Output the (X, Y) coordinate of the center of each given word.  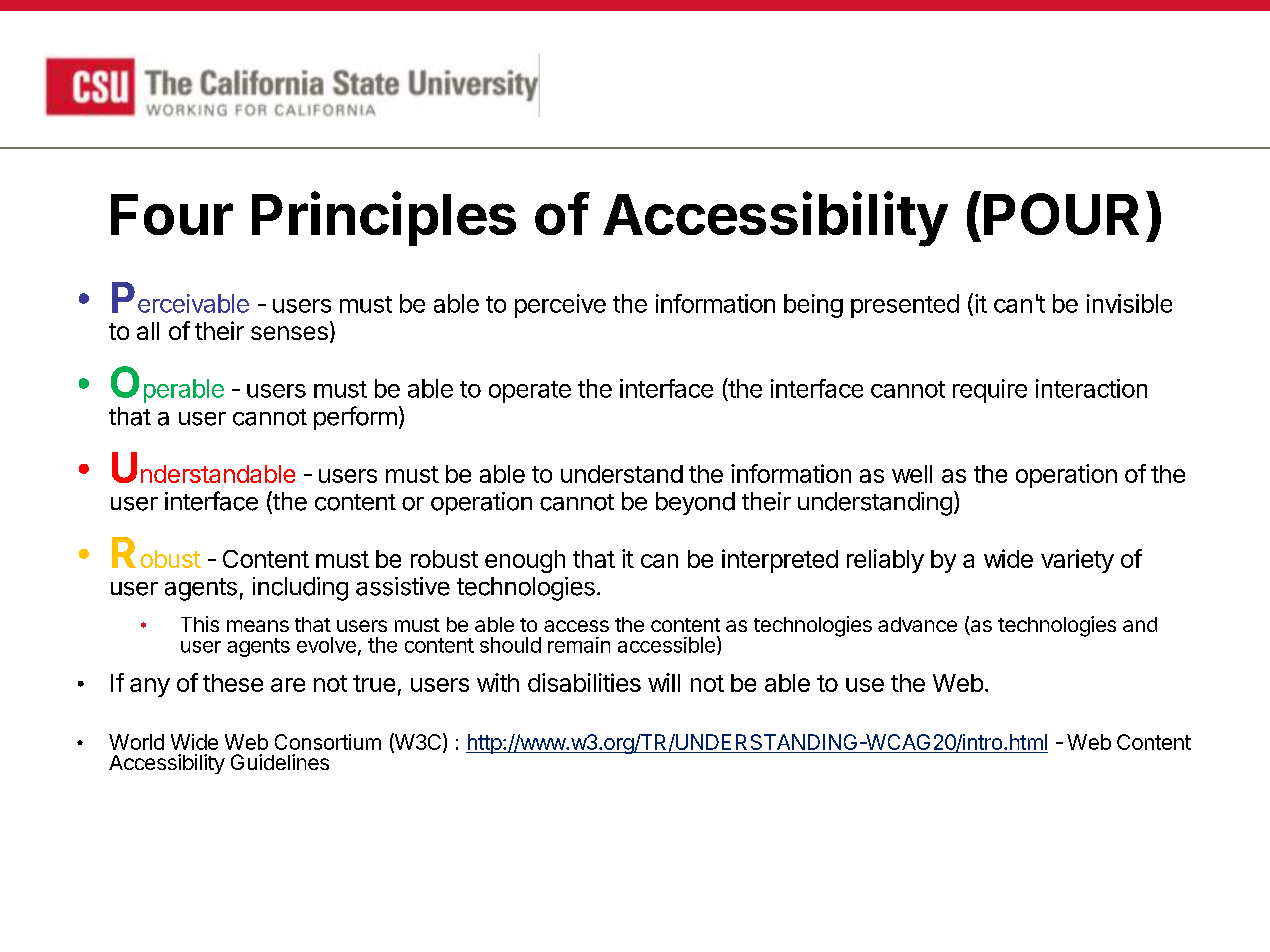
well (912, 474)
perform (355, 418)
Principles (384, 218)
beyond (695, 503)
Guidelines (280, 762)
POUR (1061, 214)
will (664, 682)
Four (172, 214)
